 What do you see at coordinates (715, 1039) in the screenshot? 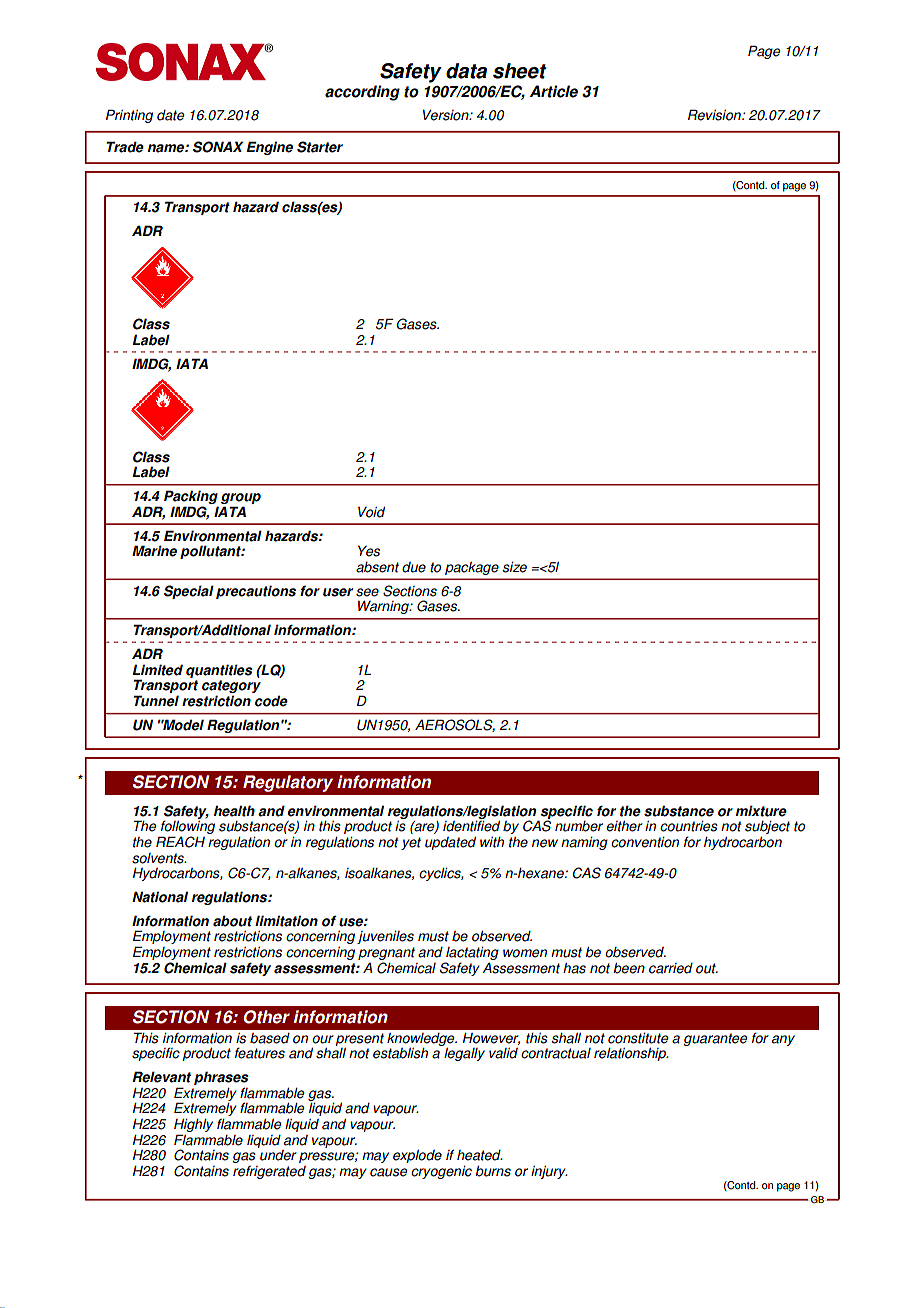
I see `guarantee` at bounding box center [715, 1039].
